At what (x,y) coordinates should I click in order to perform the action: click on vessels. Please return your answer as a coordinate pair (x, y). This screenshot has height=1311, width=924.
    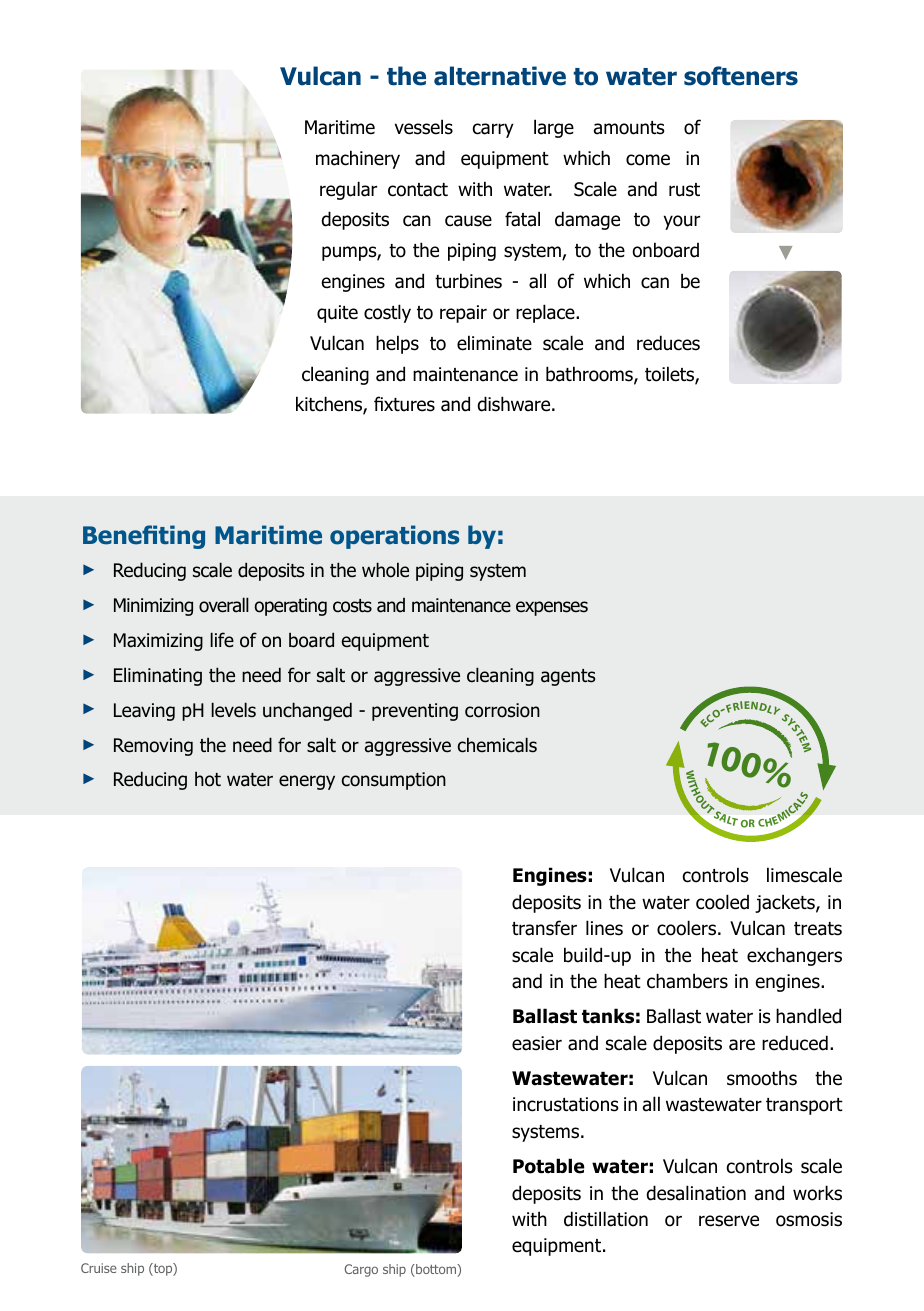
    Looking at the image, I should click on (424, 127).
